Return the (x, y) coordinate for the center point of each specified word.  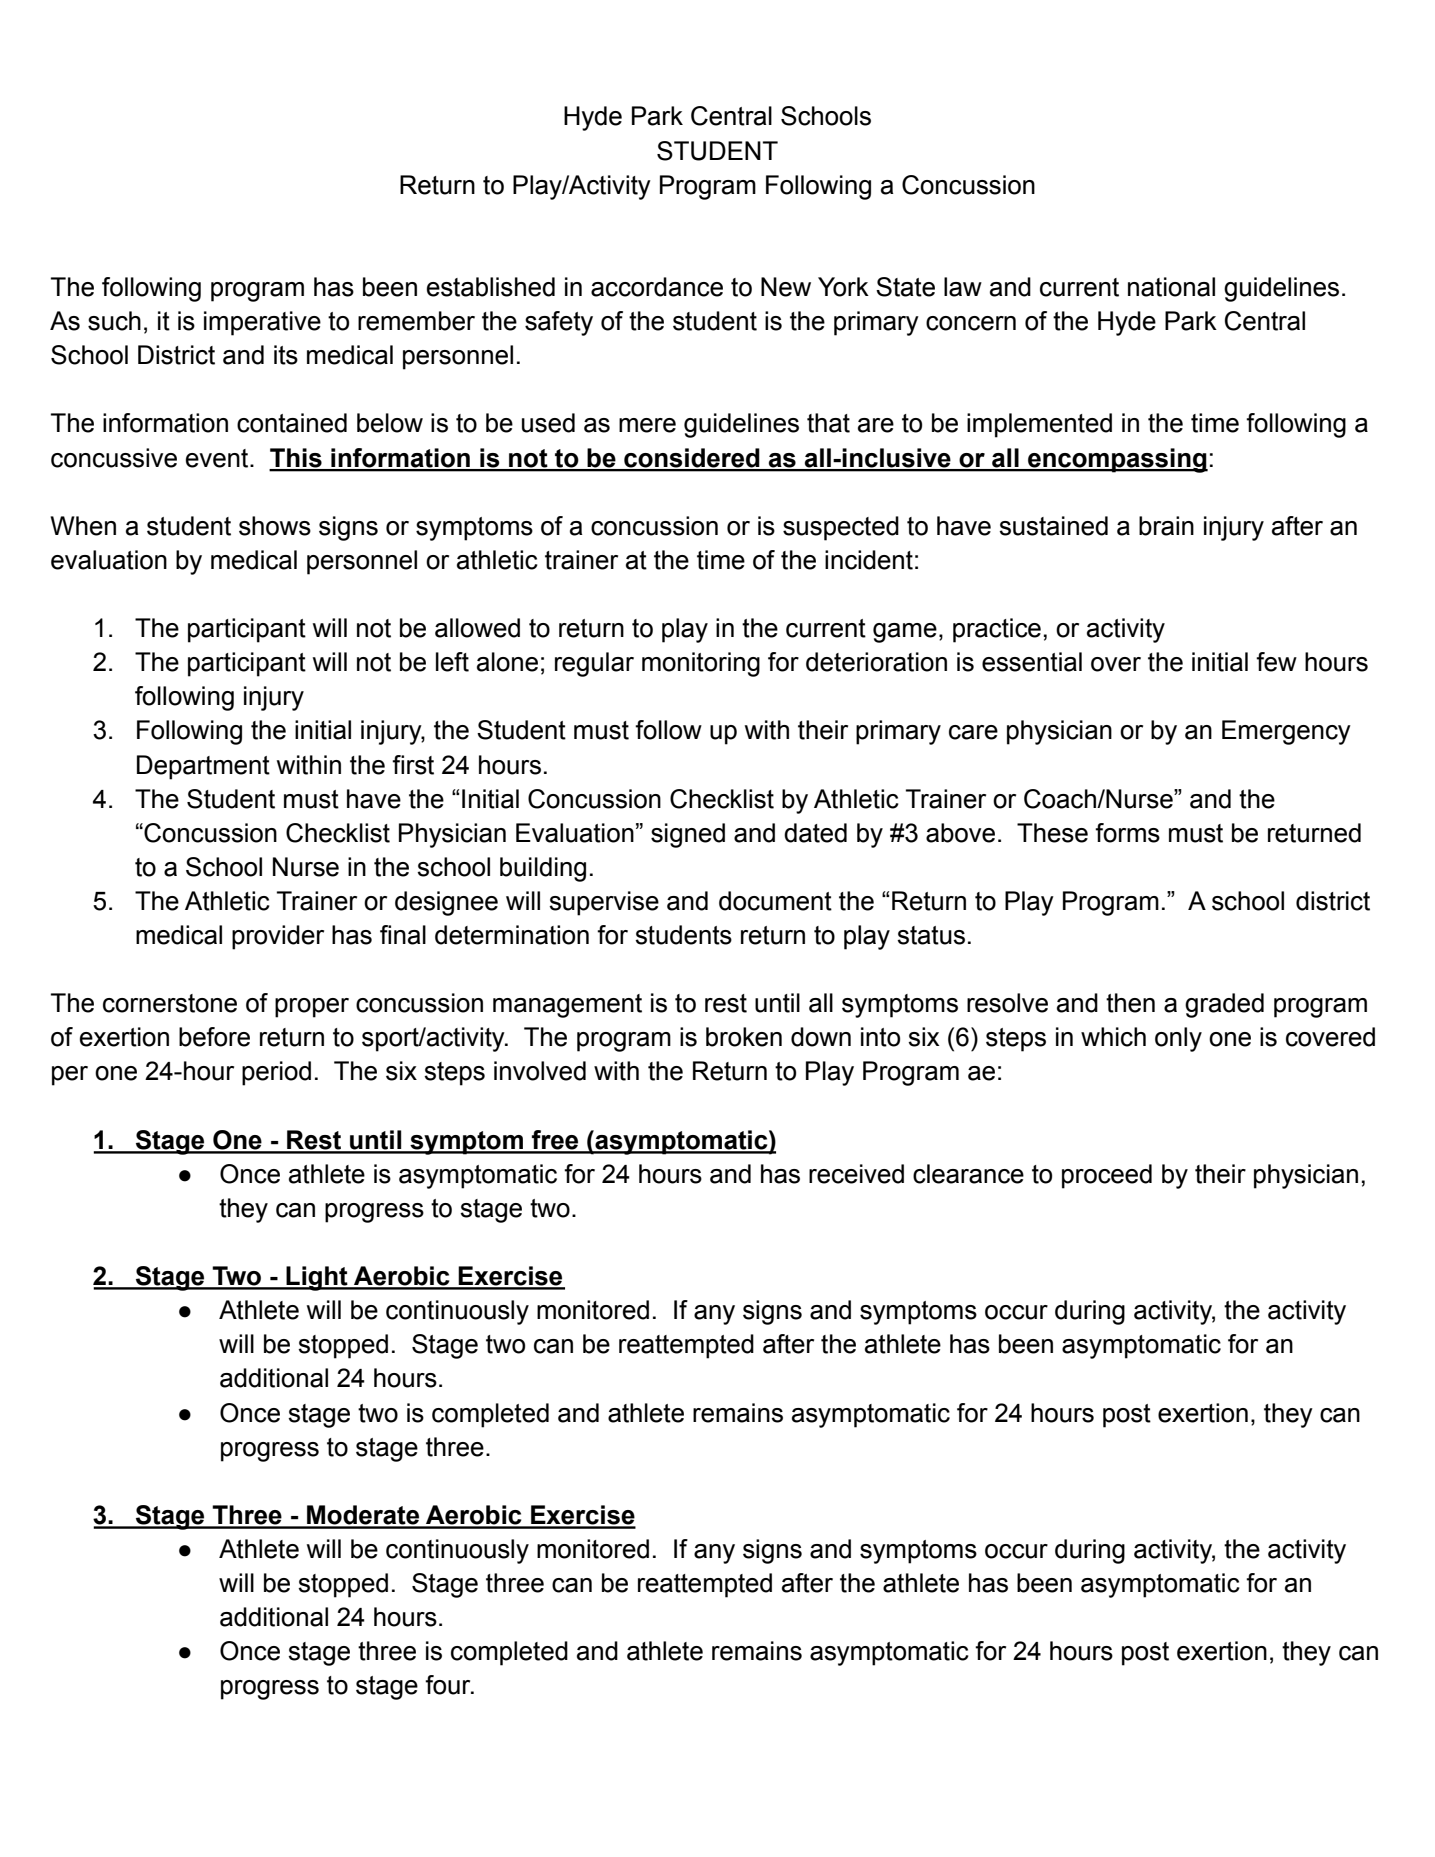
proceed (1107, 1176)
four (449, 1685)
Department (203, 767)
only (1178, 1039)
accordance (657, 287)
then (1130, 1003)
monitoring (701, 664)
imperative (262, 323)
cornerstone (170, 1003)
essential (1032, 662)
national (1171, 287)
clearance (968, 1174)
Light (317, 1278)
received (856, 1174)
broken (744, 1037)
